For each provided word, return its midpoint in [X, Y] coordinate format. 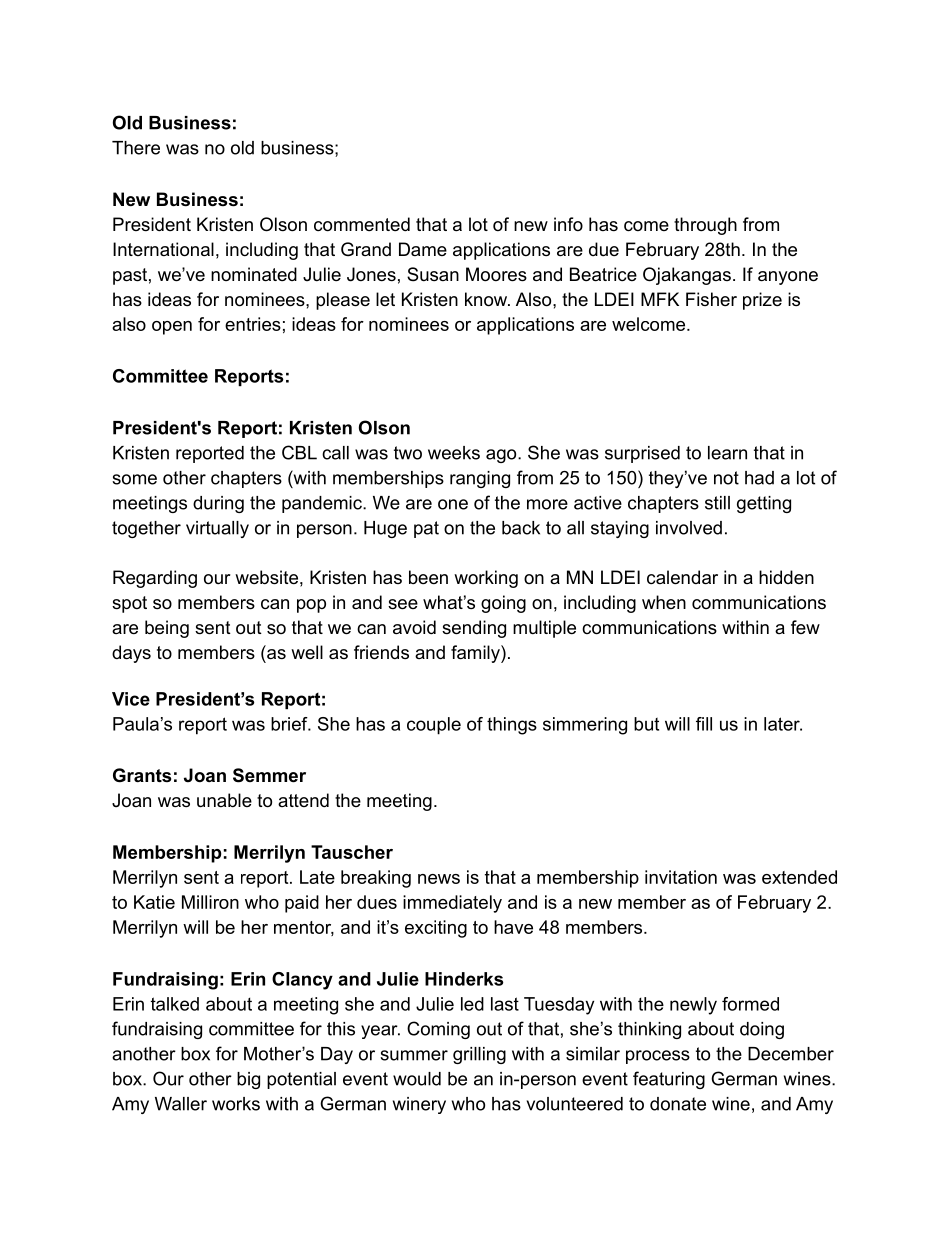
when [664, 602]
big [248, 1080]
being [167, 629]
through [705, 226]
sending [474, 629]
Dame [423, 249]
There [136, 148]
